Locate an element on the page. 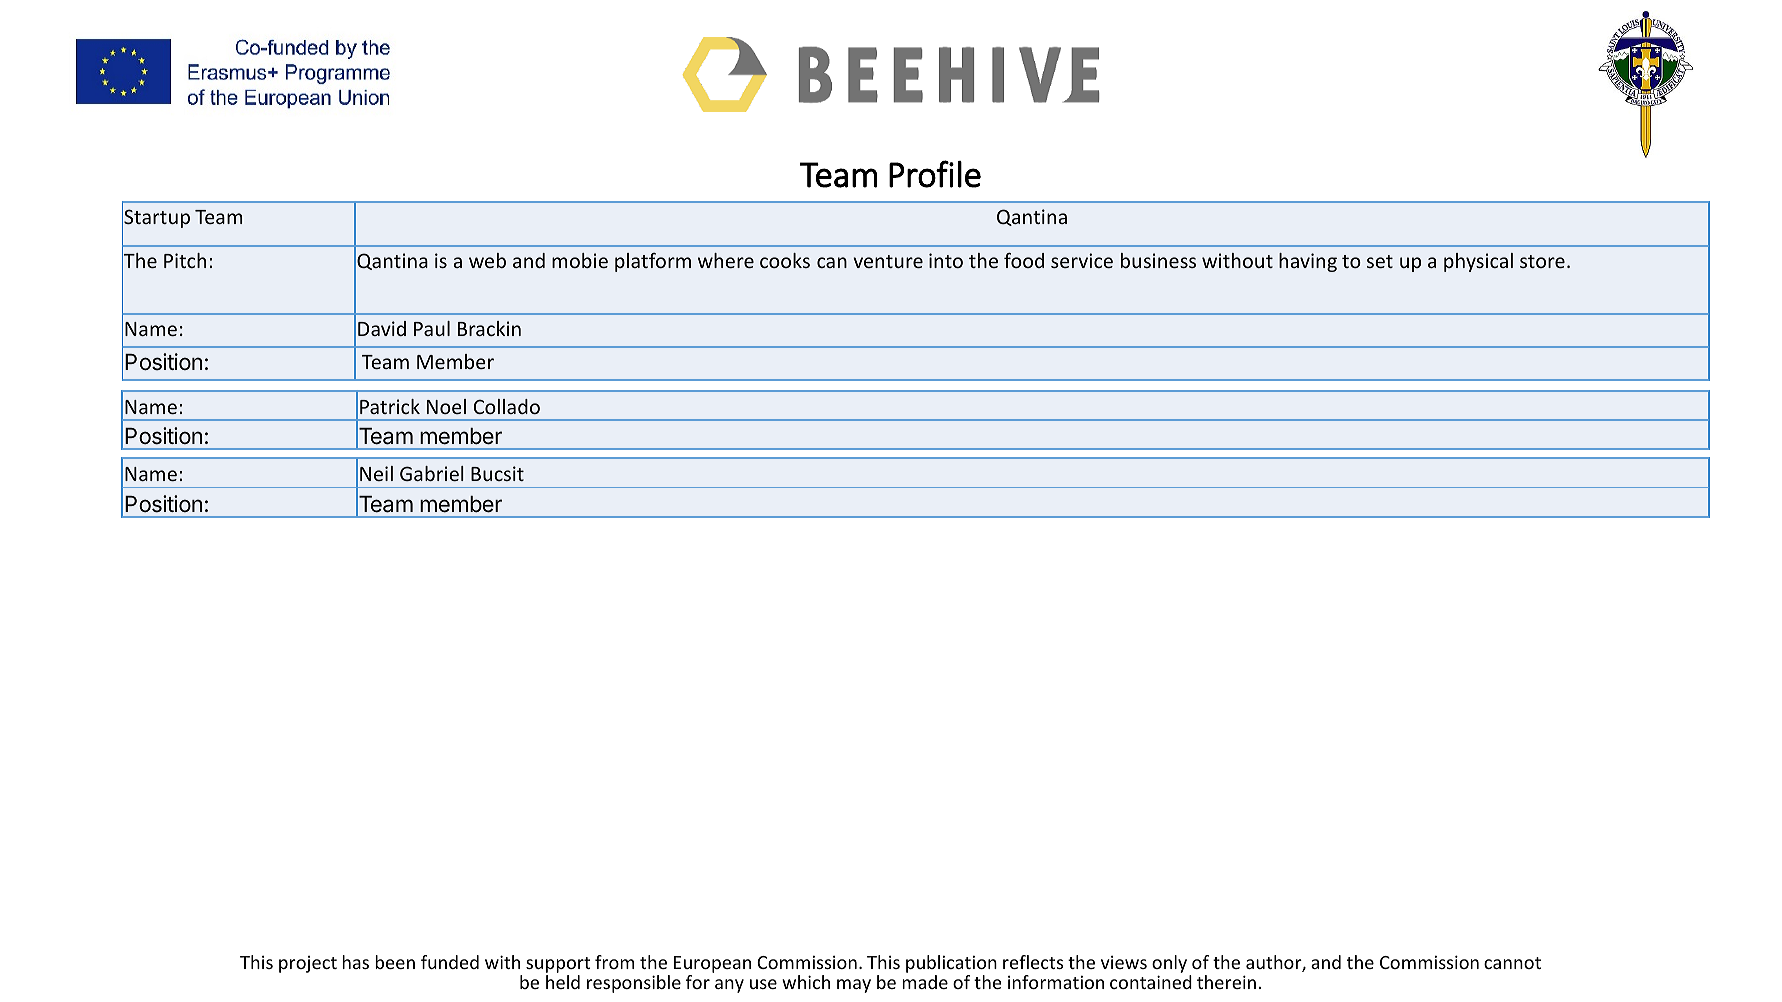 This page has height=1002, width=1782. project is located at coordinates (308, 964).
